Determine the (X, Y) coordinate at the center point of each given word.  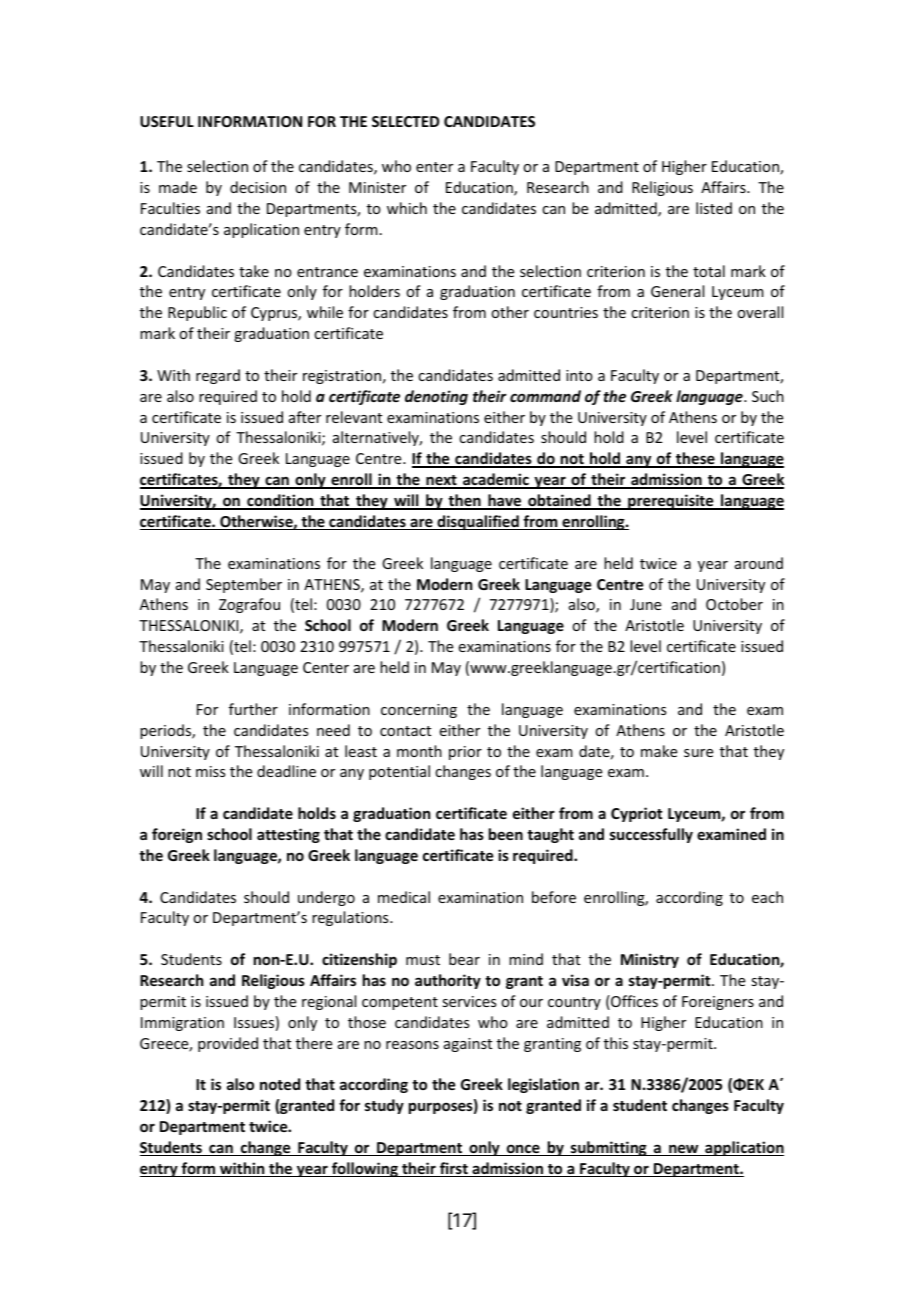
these (695, 459)
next (441, 481)
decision (258, 187)
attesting (288, 835)
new (684, 1150)
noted (280, 1084)
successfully (651, 835)
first (454, 1169)
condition (280, 501)
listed (714, 208)
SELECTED (405, 121)
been (506, 834)
